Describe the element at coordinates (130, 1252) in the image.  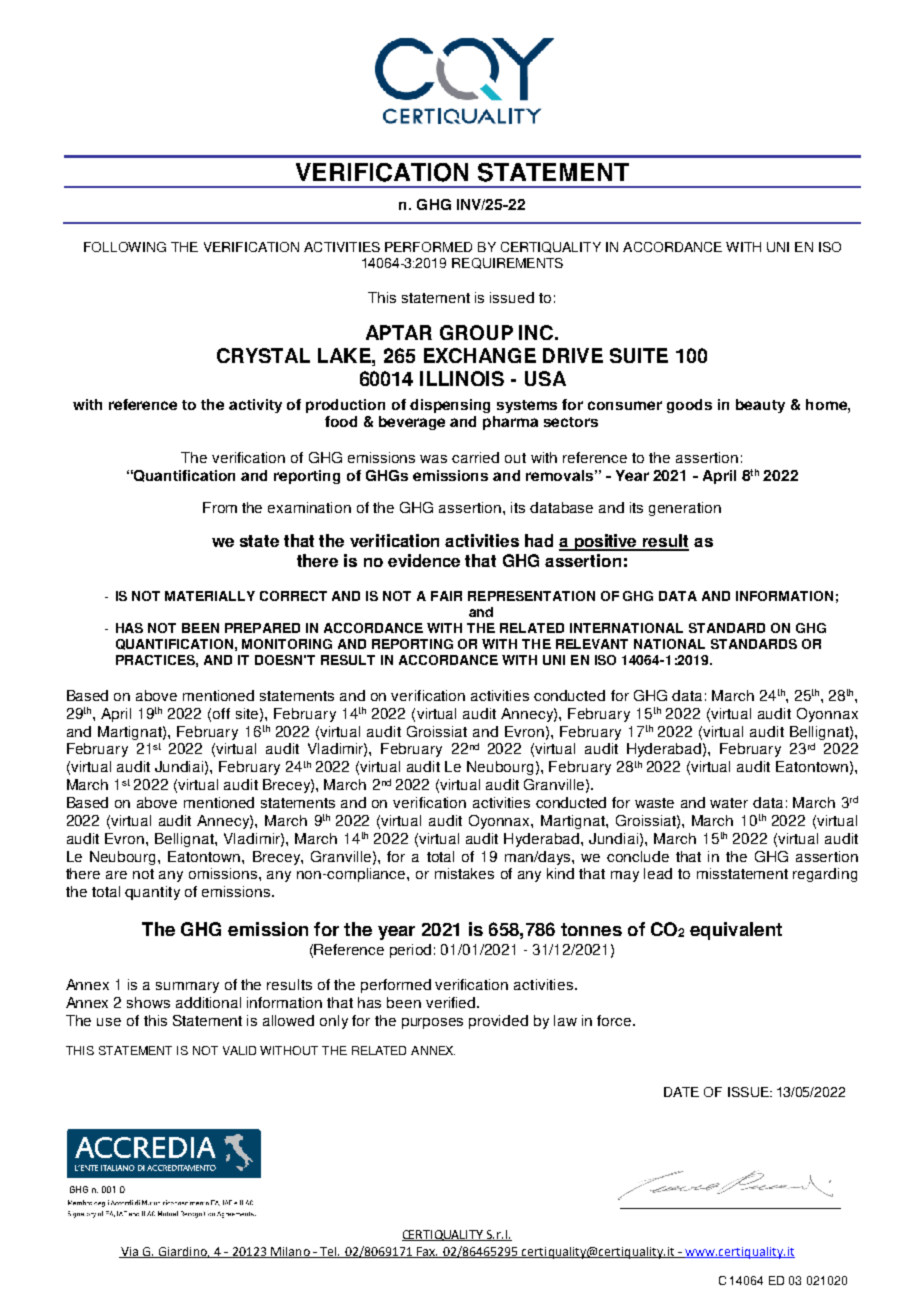
I see `Via` at that location.
